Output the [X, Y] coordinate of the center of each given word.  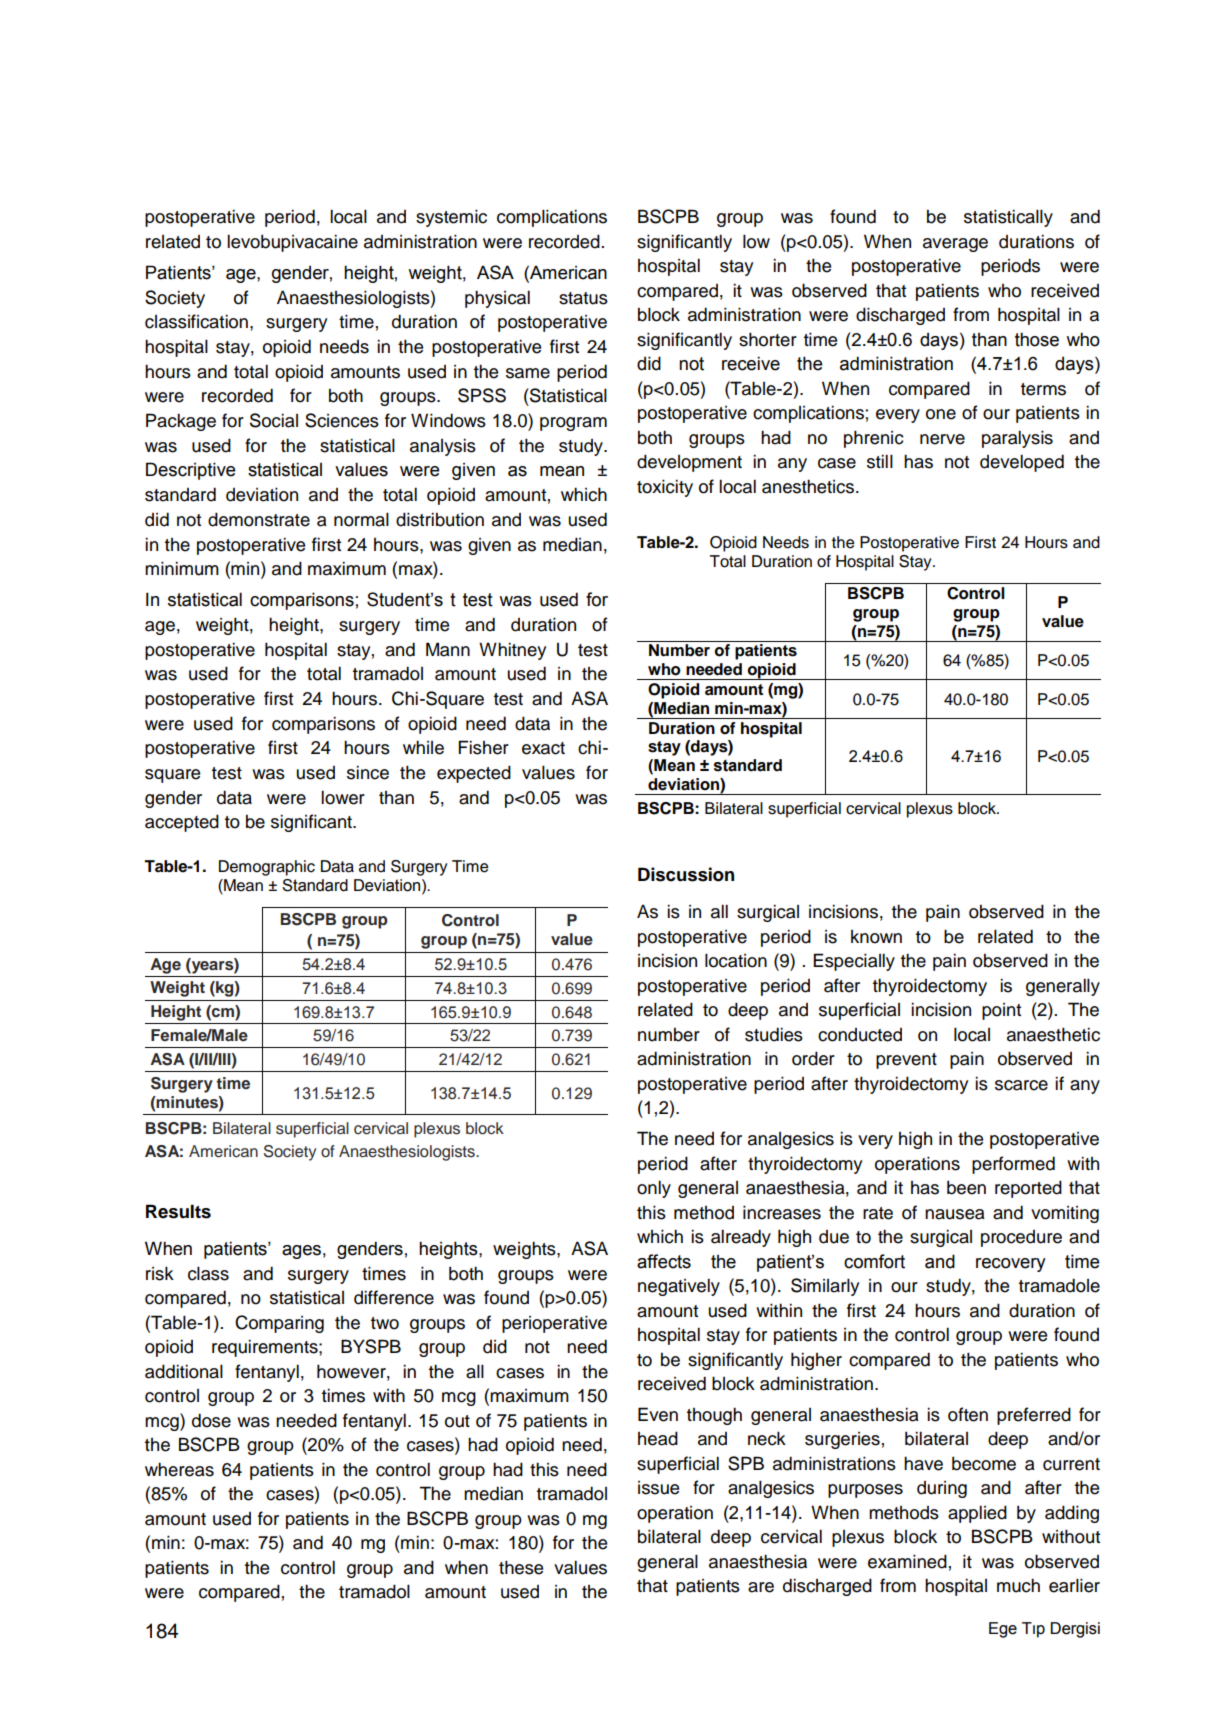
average [955, 245]
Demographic [267, 868]
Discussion [686, 874]
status [583, 298]
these [521, 1567]
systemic [451, 218]
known [876, 937]
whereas [179, 1469]
